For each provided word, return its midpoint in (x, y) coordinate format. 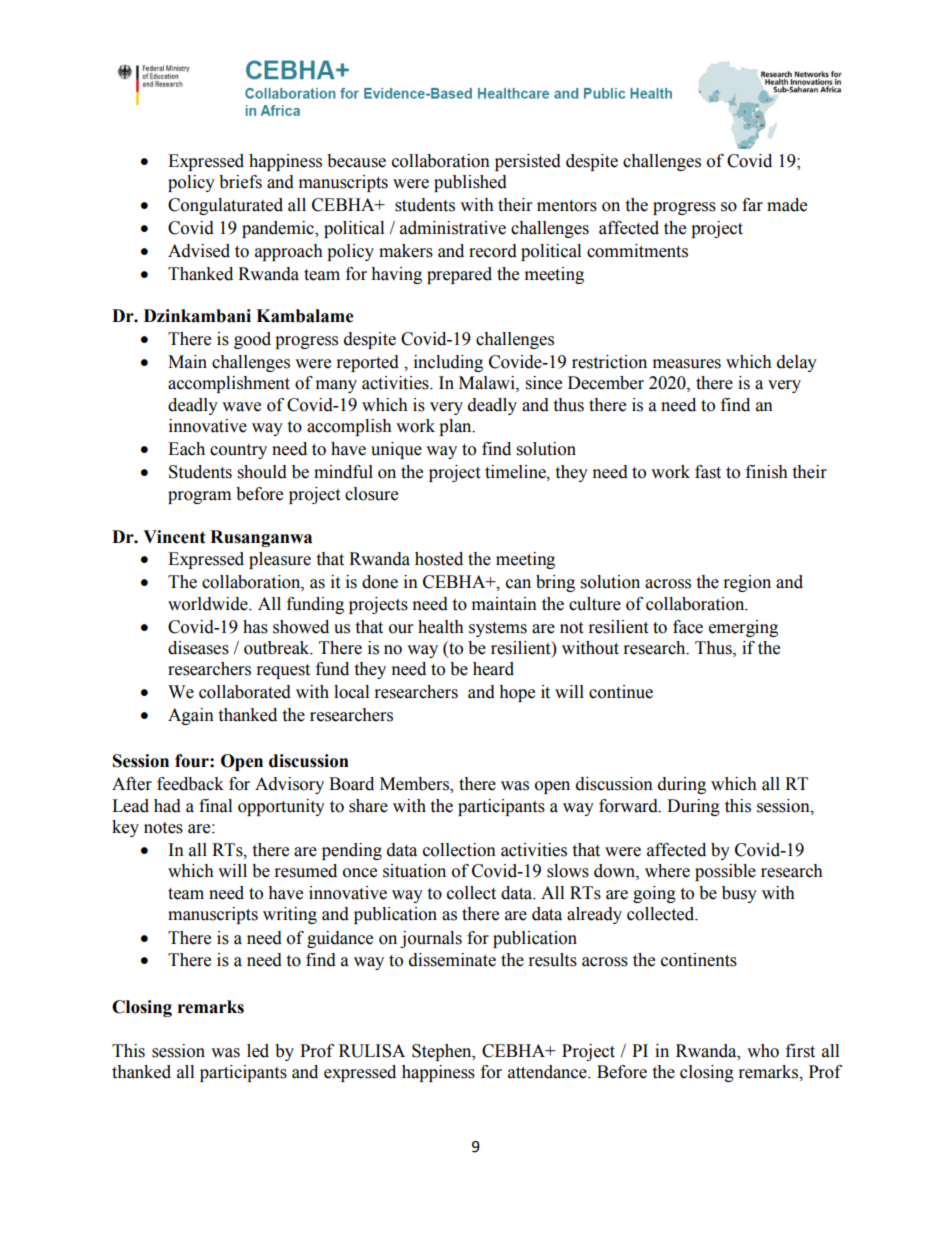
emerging (743, 628)
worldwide (209, 604)
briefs (240, 182)
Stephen (443, 1052)
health (441, 627)
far (752, 205)
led (258, 1051)
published (470, 183)
